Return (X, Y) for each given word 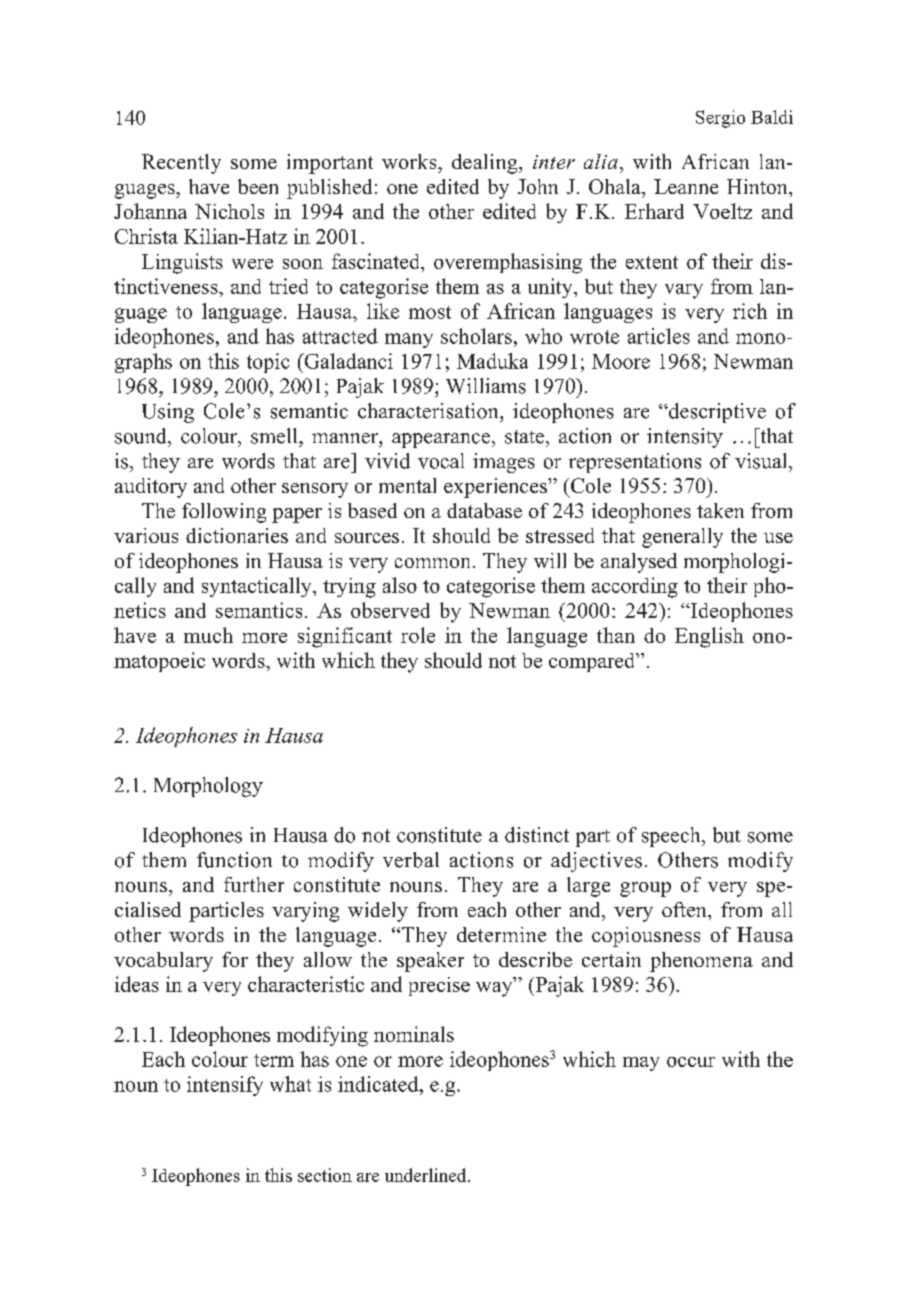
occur (691, 1062)
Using (168, 413)
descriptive (716, 413)
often (685, 909)
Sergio (720, 119)
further (254, 884)
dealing (486, 164)
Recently (181, 164)
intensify (225, 1086)
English (709, 637)
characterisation (429, 411)
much (208, 635)
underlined (427, 1175)
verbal (411, 860)
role (418, 635)
